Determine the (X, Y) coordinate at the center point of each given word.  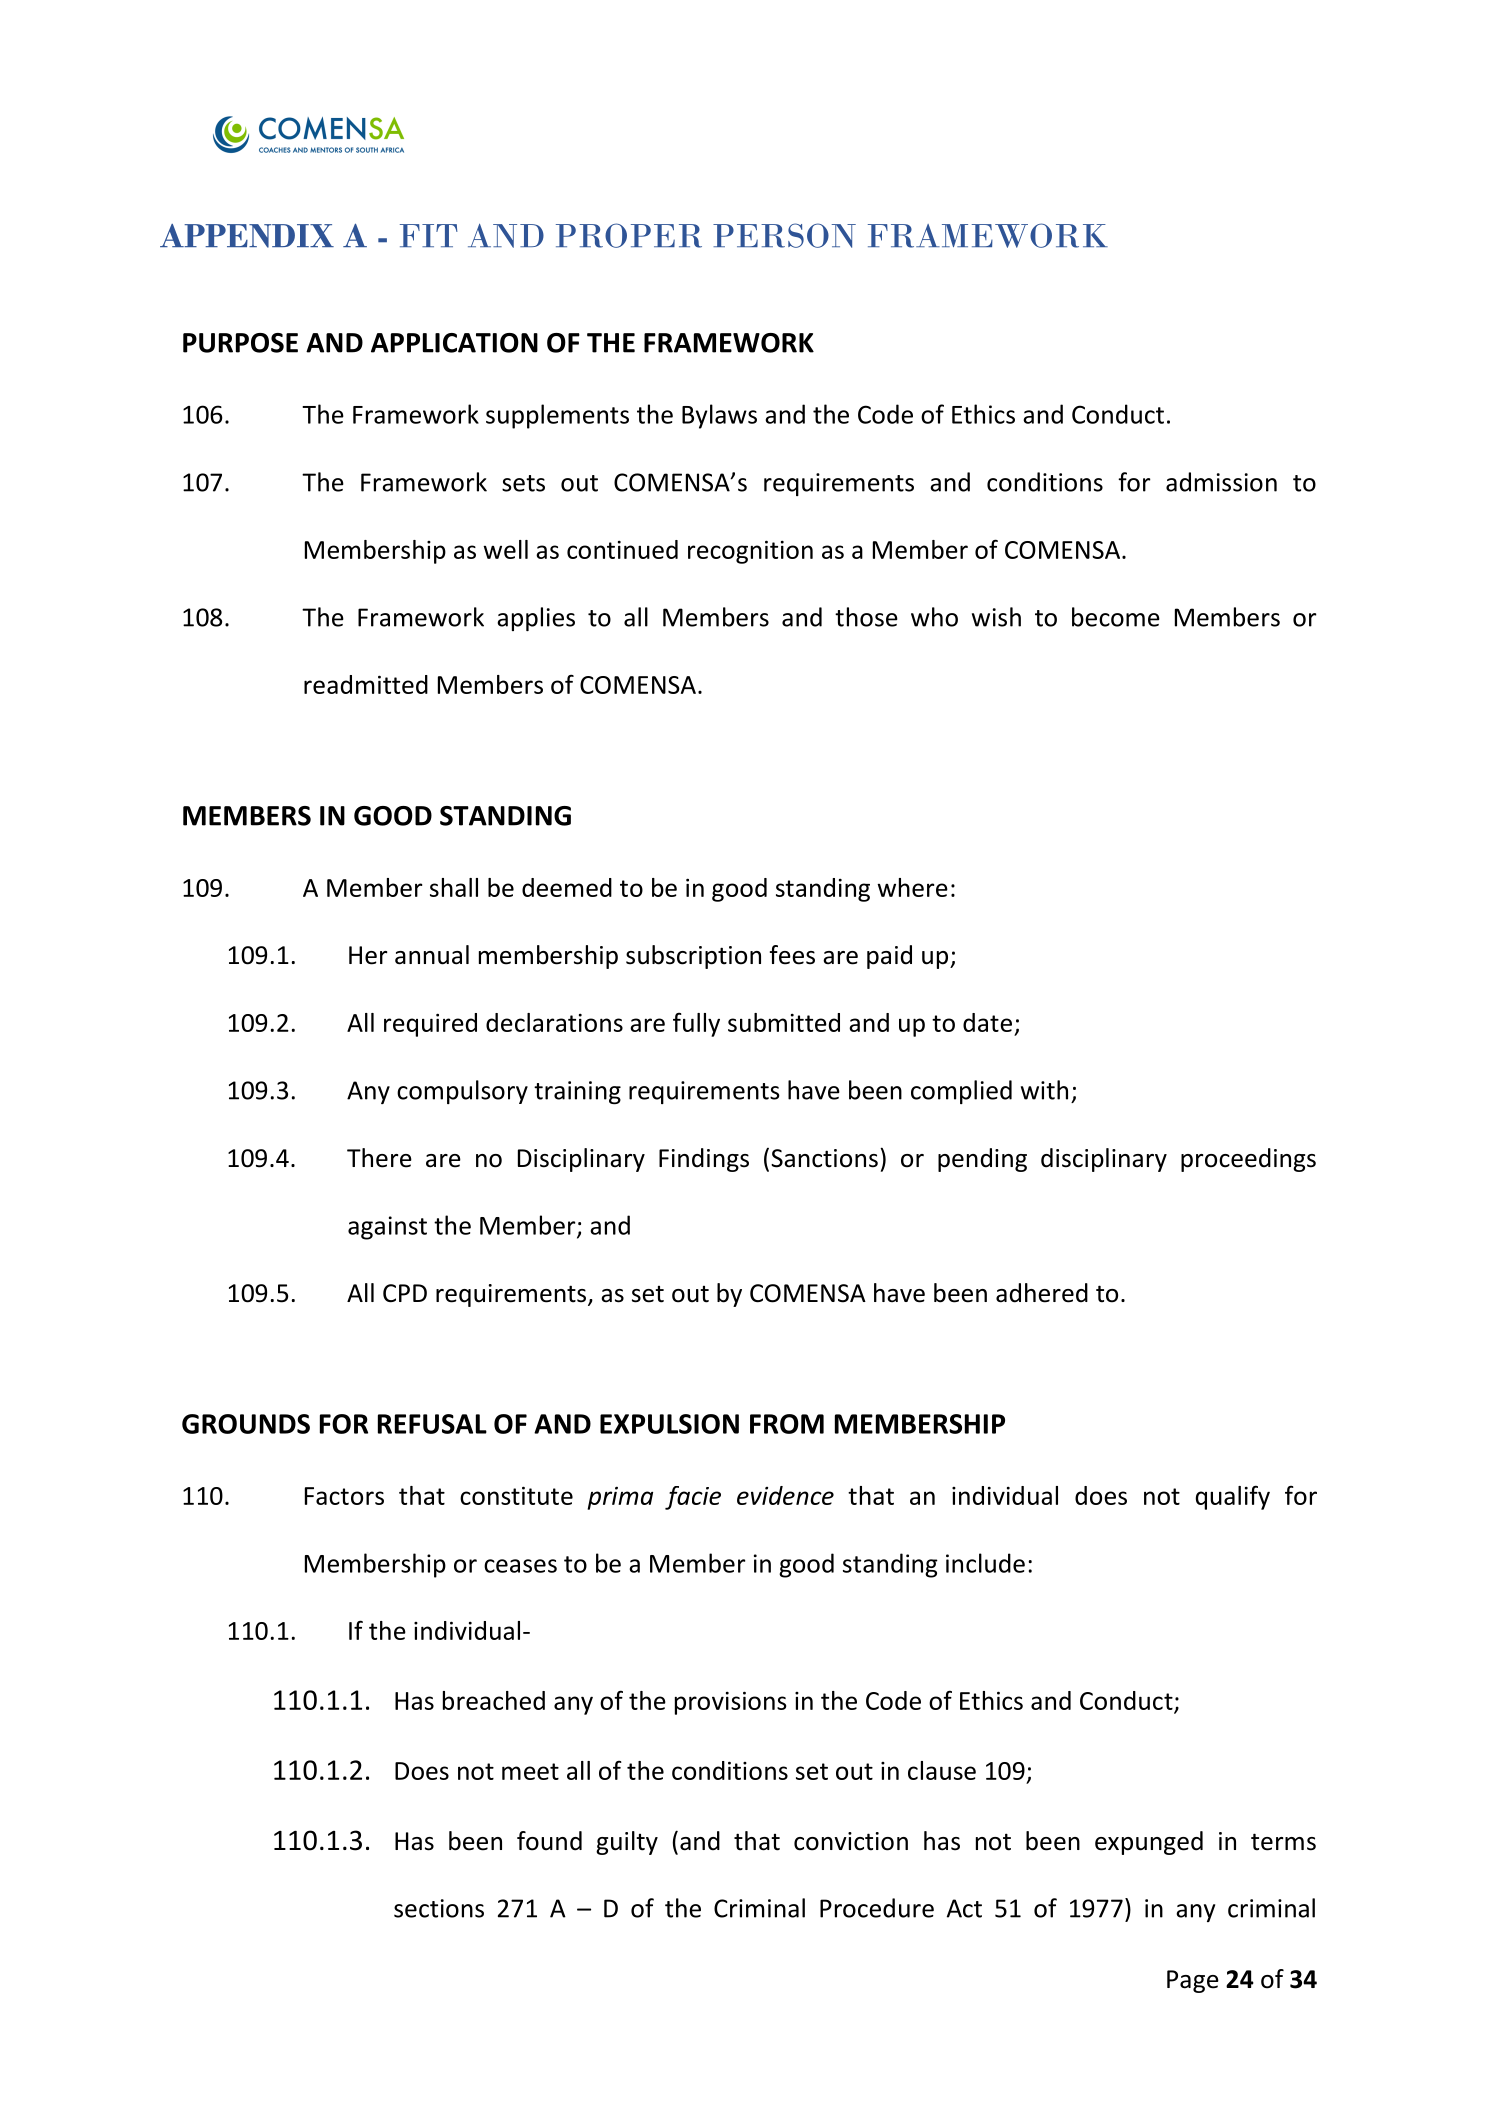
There (379, 1158)
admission (1221, 482)
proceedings (1248, 1160)
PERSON (784, 235)
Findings (704, 1160)
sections (439, 1908)
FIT (429, 235)
